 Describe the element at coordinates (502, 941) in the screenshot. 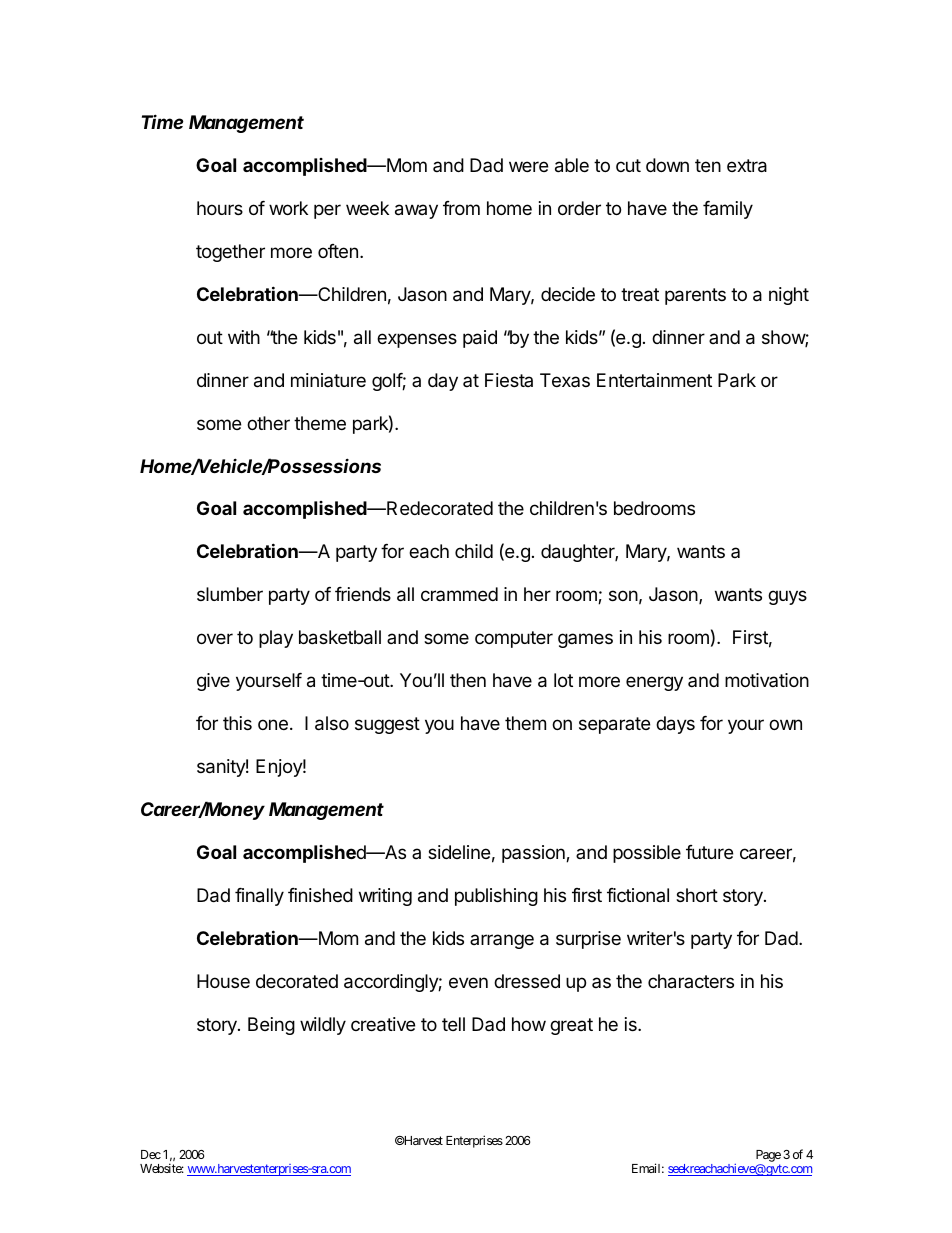

I see `arrange` at that location.
